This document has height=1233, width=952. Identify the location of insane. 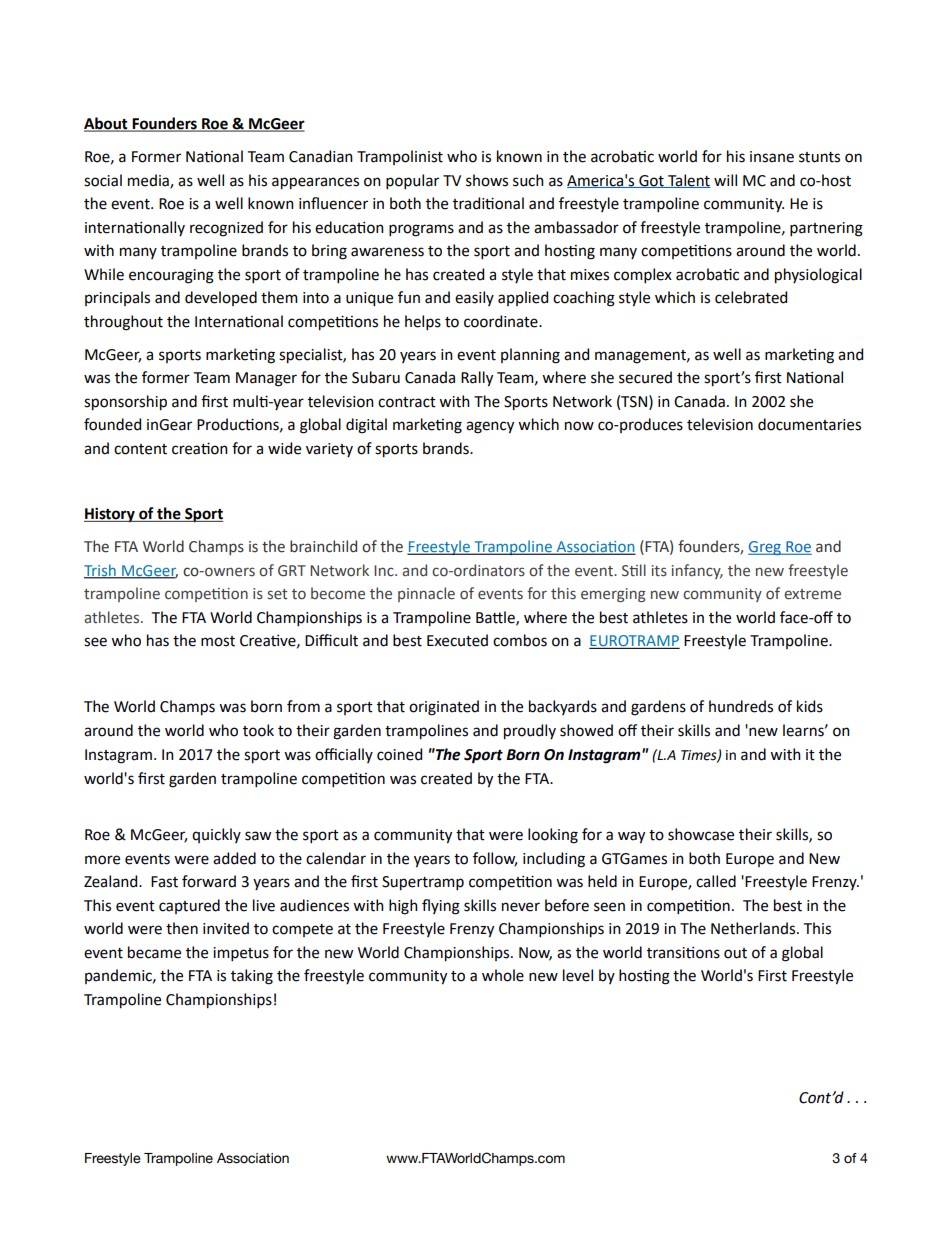
(772, 157).
